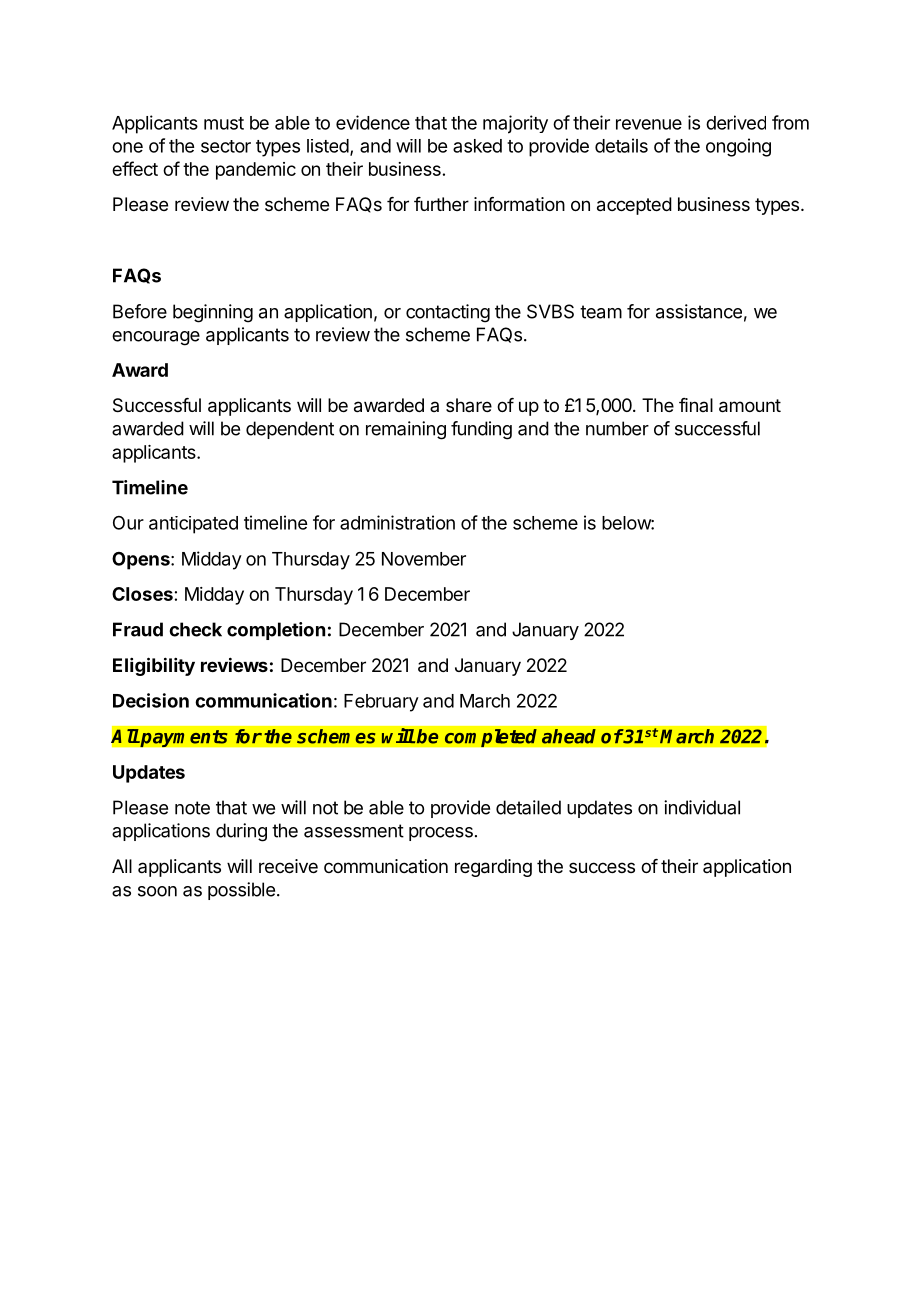 The height and width of the page is (1308, 924). What do you see at coordinates (699, 311) in the page?
I see `assistance` at bounding box center [699, 311].
